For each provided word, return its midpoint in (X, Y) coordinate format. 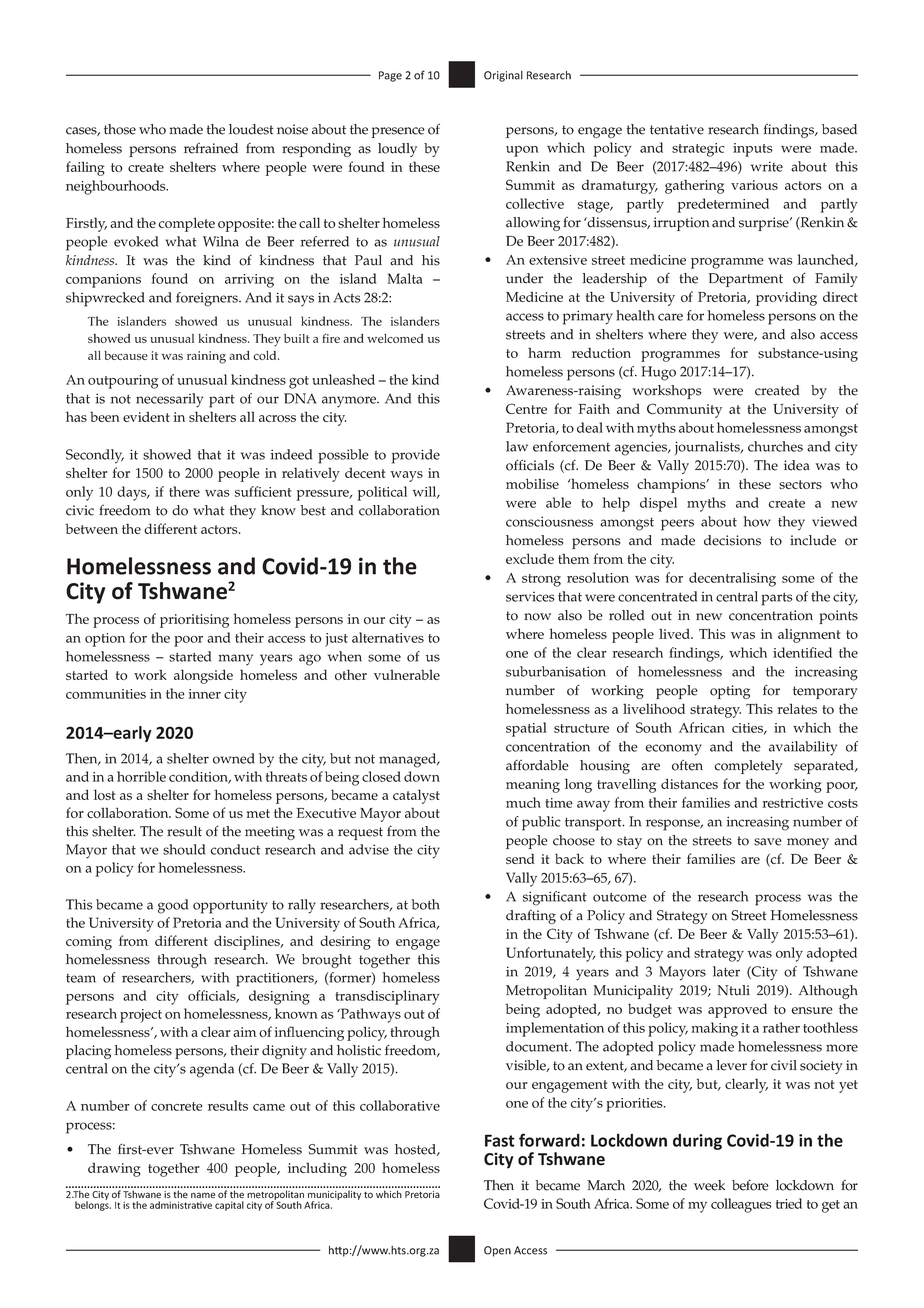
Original (503, 76)
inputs (753, 150)
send (520, 859)
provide (416, 456)
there (184, 491)
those (120, 129)
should (184, 849)
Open (497, 1251)
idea (796, 465)
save (768, 842)
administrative (181, 1205)
